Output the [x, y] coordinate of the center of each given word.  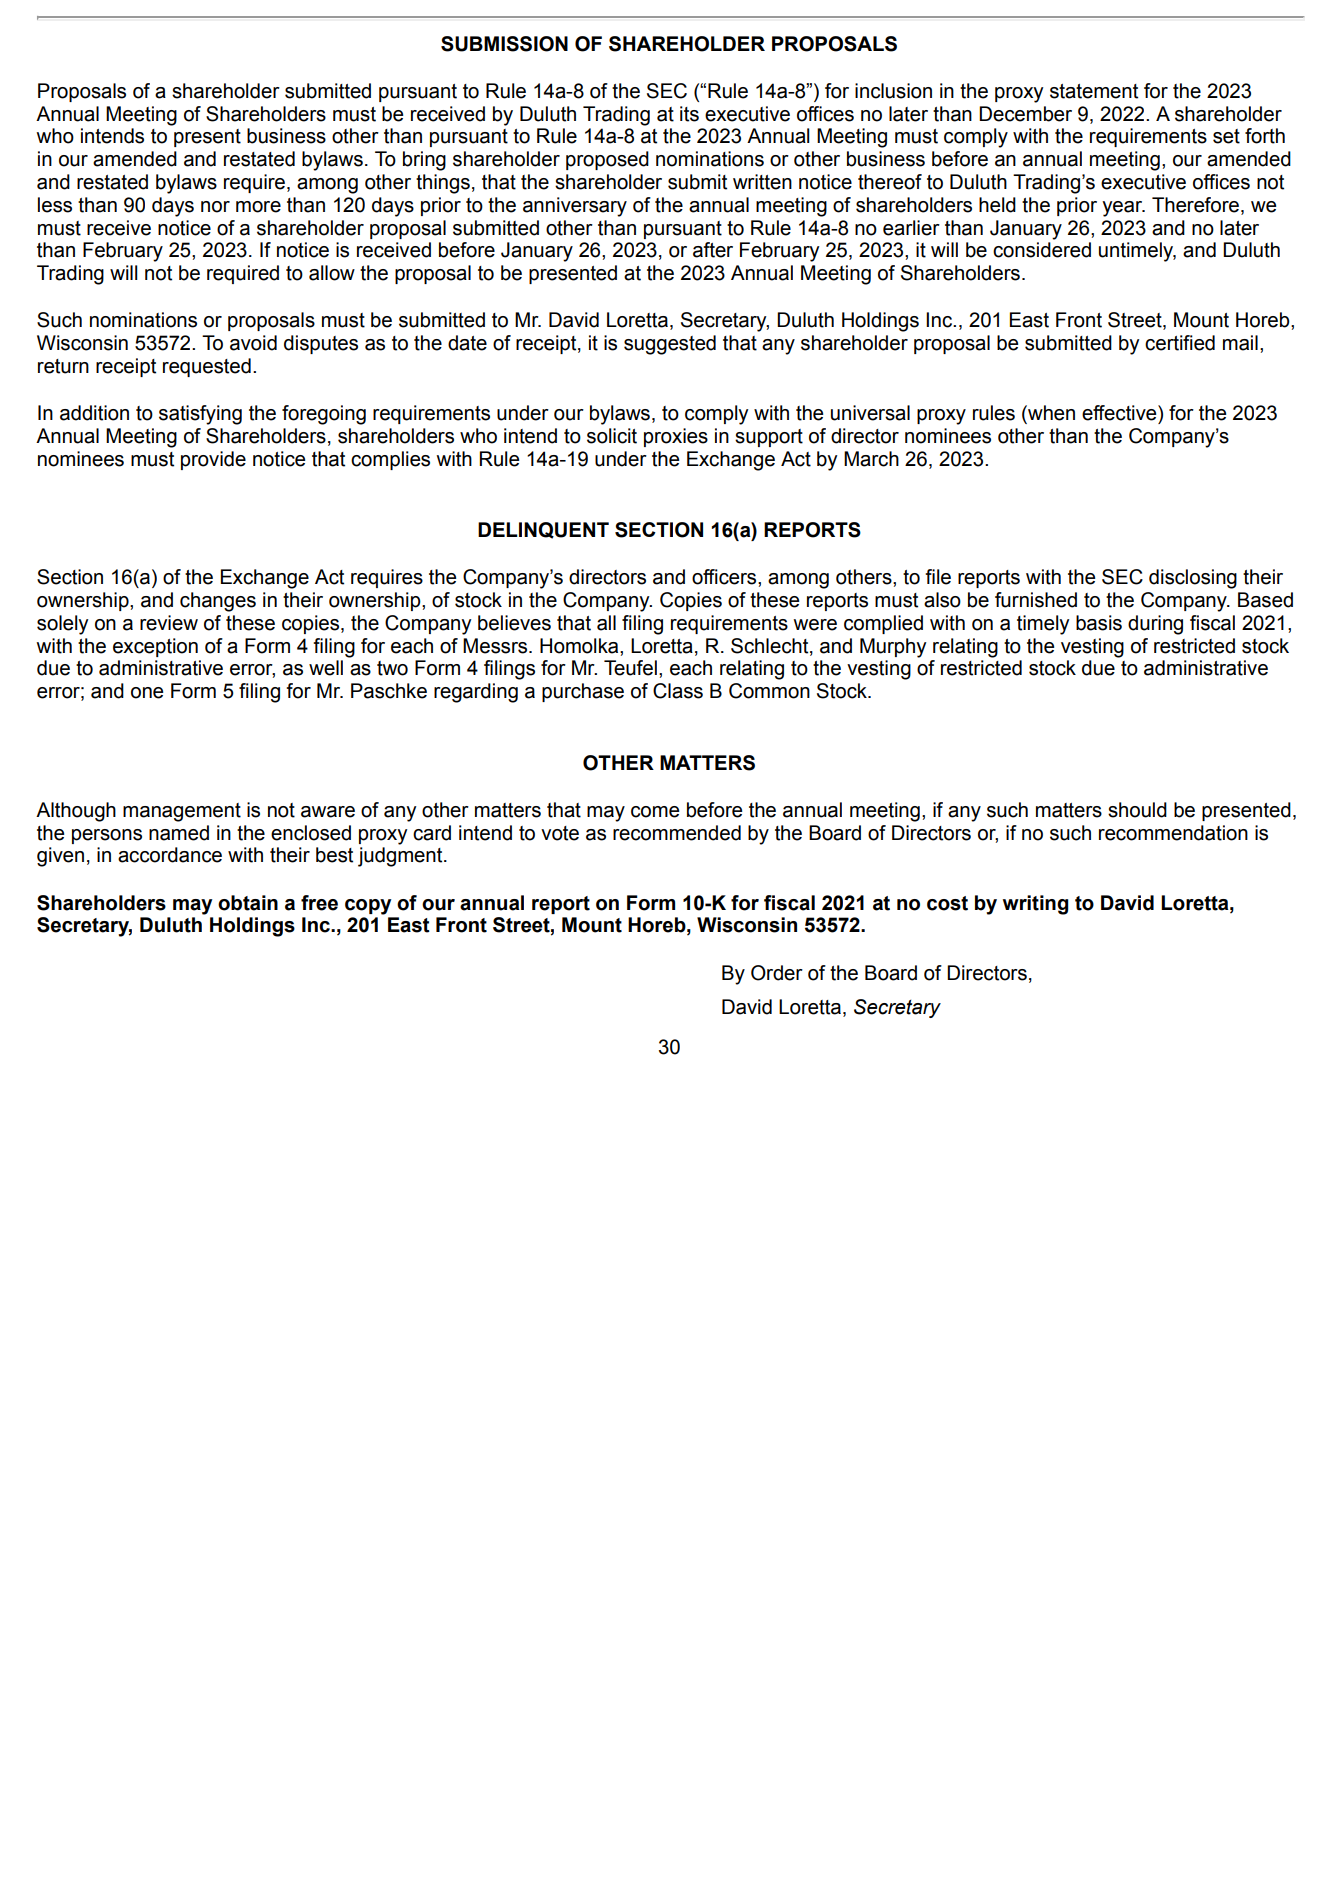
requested [207, 367]
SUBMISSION [504, 44]
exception [155, 647]
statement [1094, 91]
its [689, 114]
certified [1180, 343]
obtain [248, 903]
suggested [670, 345]
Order [777, 973]
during [1155, 625]
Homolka [580, 646]
